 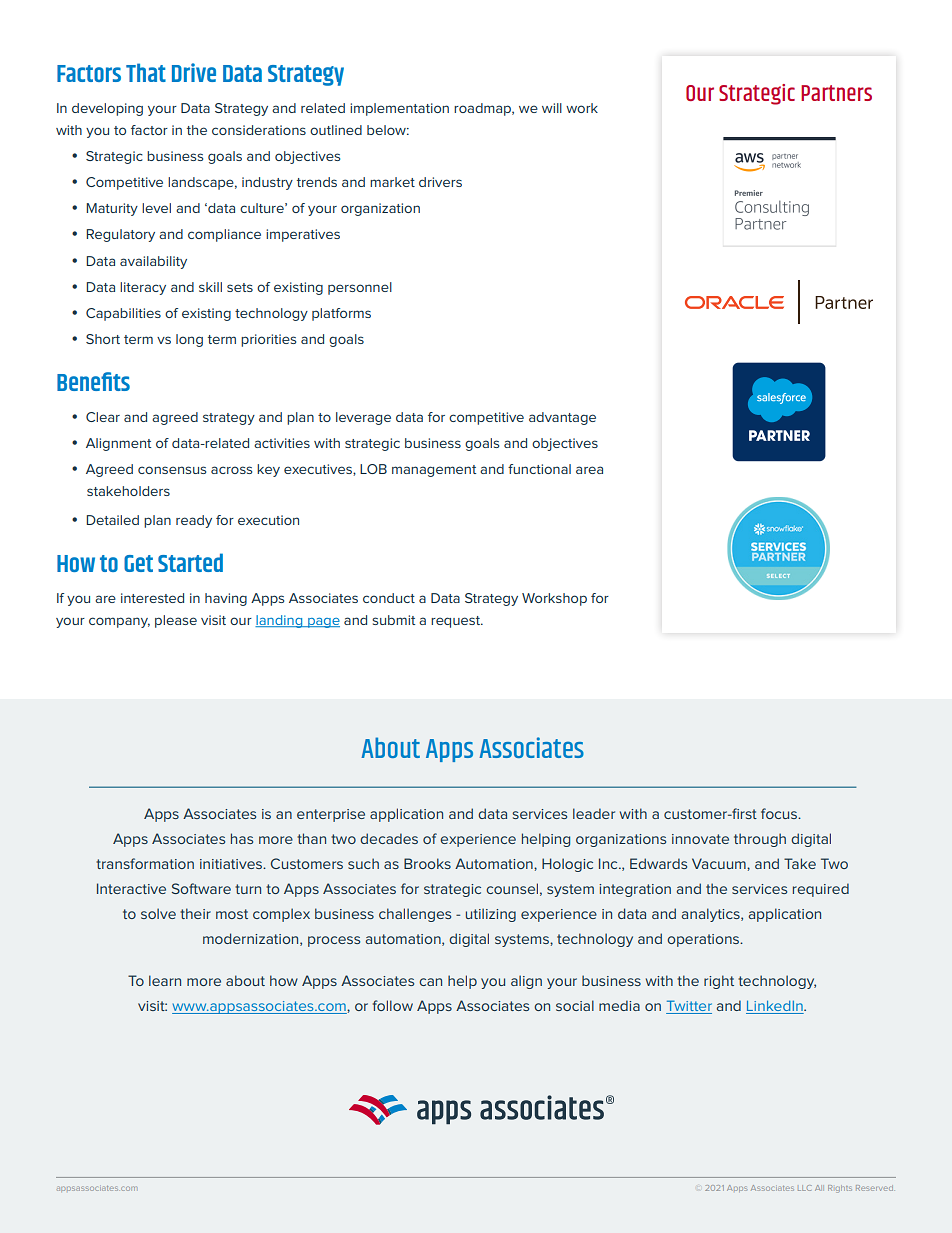 What do you see at coordinates (836, 93) in the screenshot?
I see `Partners` at bounding box center [836, 93].
